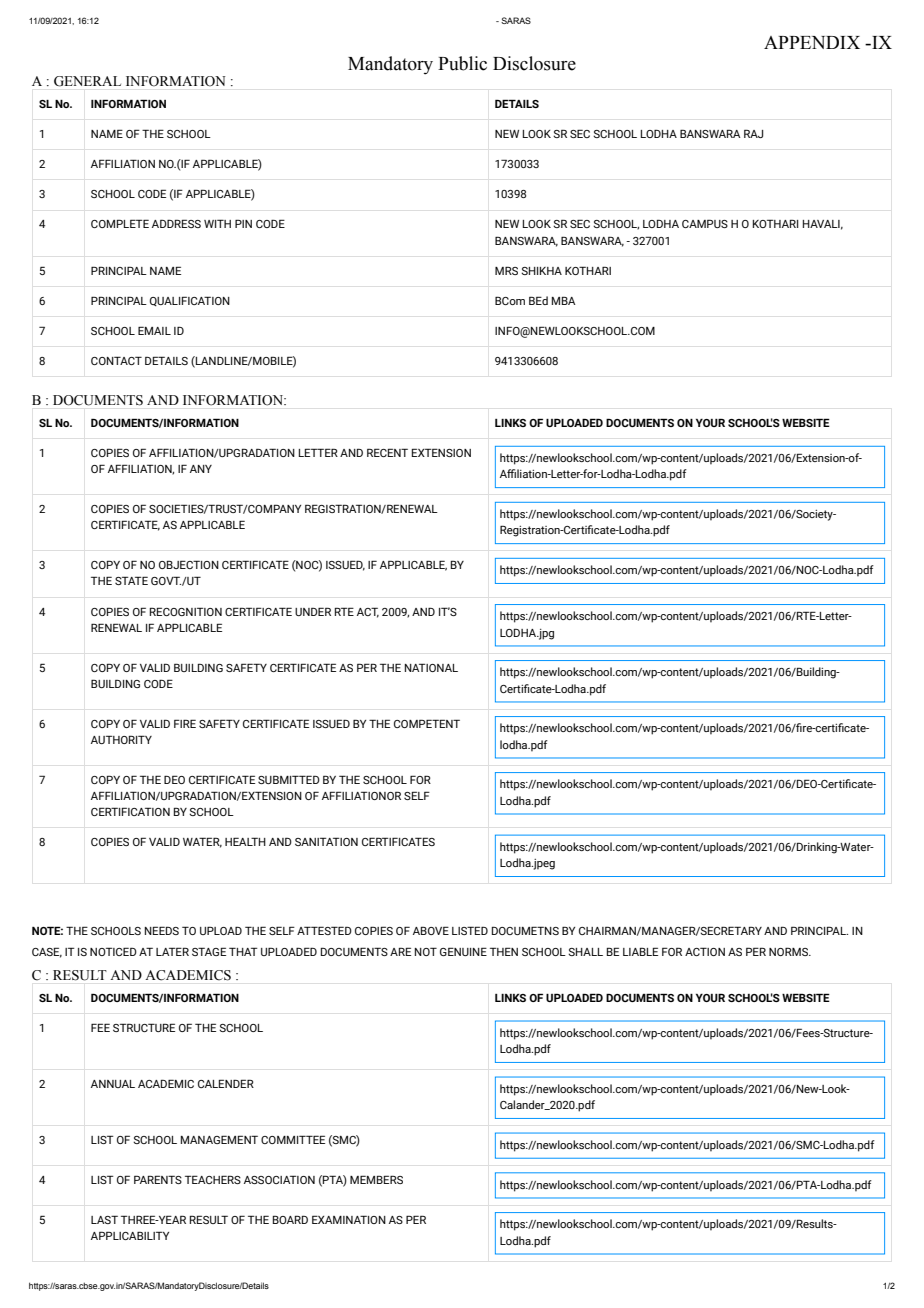  What do you see at coordinates (326, 841) in the screenshot?
I see `SANITATION` at bounding box center [326, 841].
